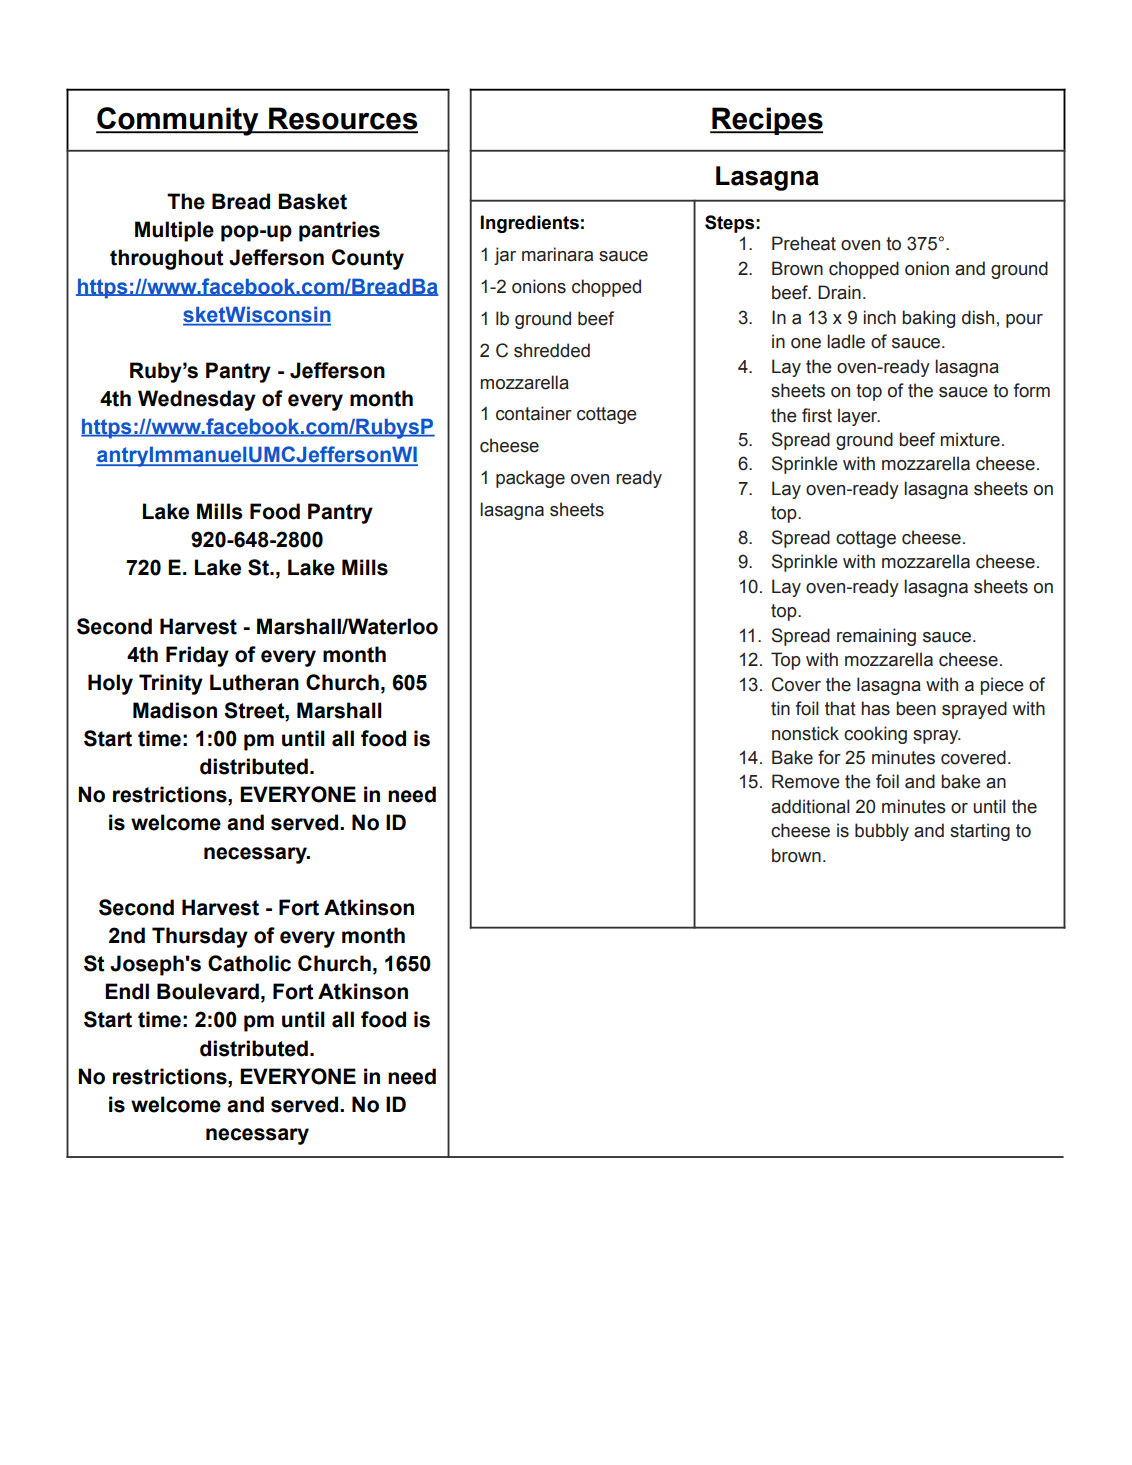  What do you see at coordinates (249, 963) in the document?
I see `Catholic` at bounding box center [249, 963].
